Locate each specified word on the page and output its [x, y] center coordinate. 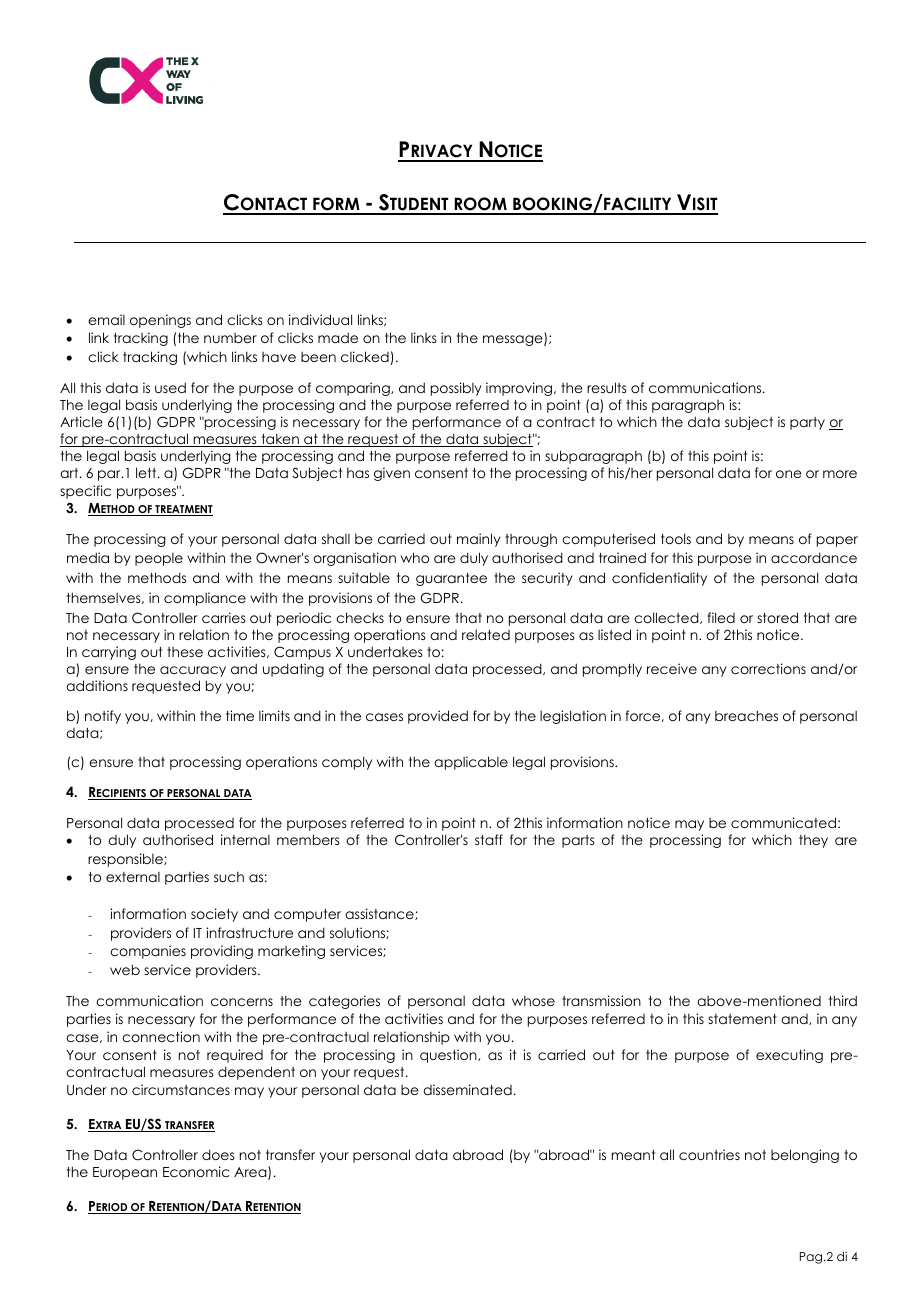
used [170, 387]
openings [160, 321]
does [218, 1154]
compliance [205, 599]
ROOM [480, 205]
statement [742, 1019]
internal [245, 839]
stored [777, 617]
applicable [471, 763]
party [807, 423]
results [607, 387]
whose [533, 1000]
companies [148, 952]
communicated [783, 822]
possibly [456, 389]
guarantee [451, 579]
